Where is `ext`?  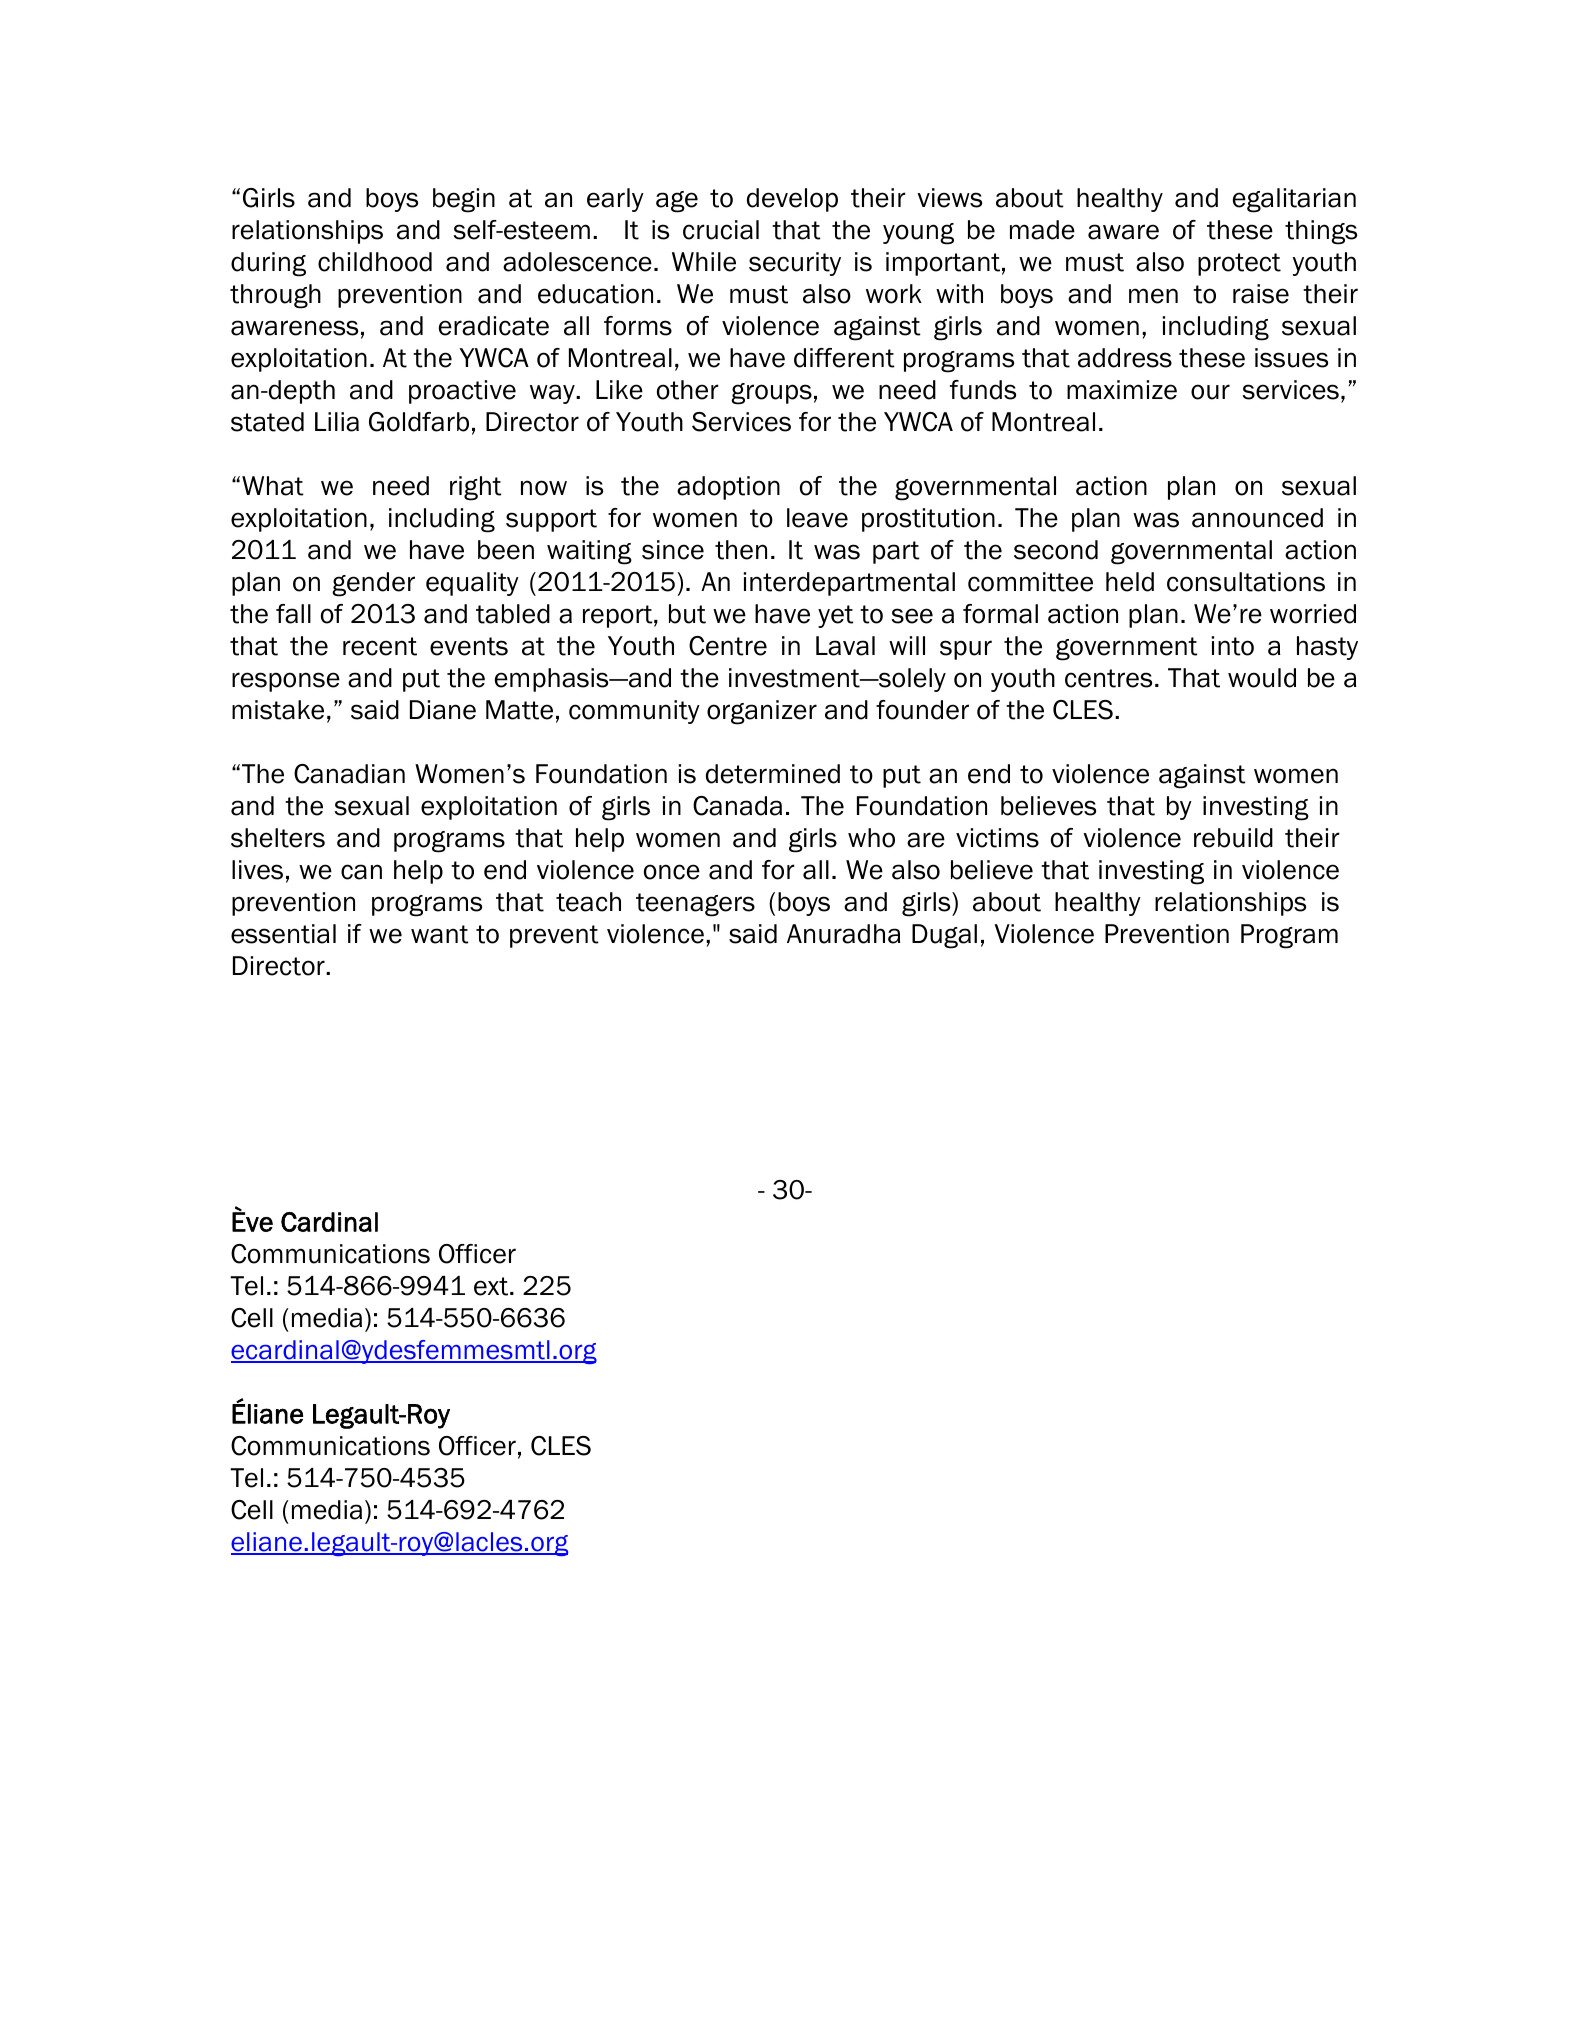
ext is located at coordinates (492, 1286).
